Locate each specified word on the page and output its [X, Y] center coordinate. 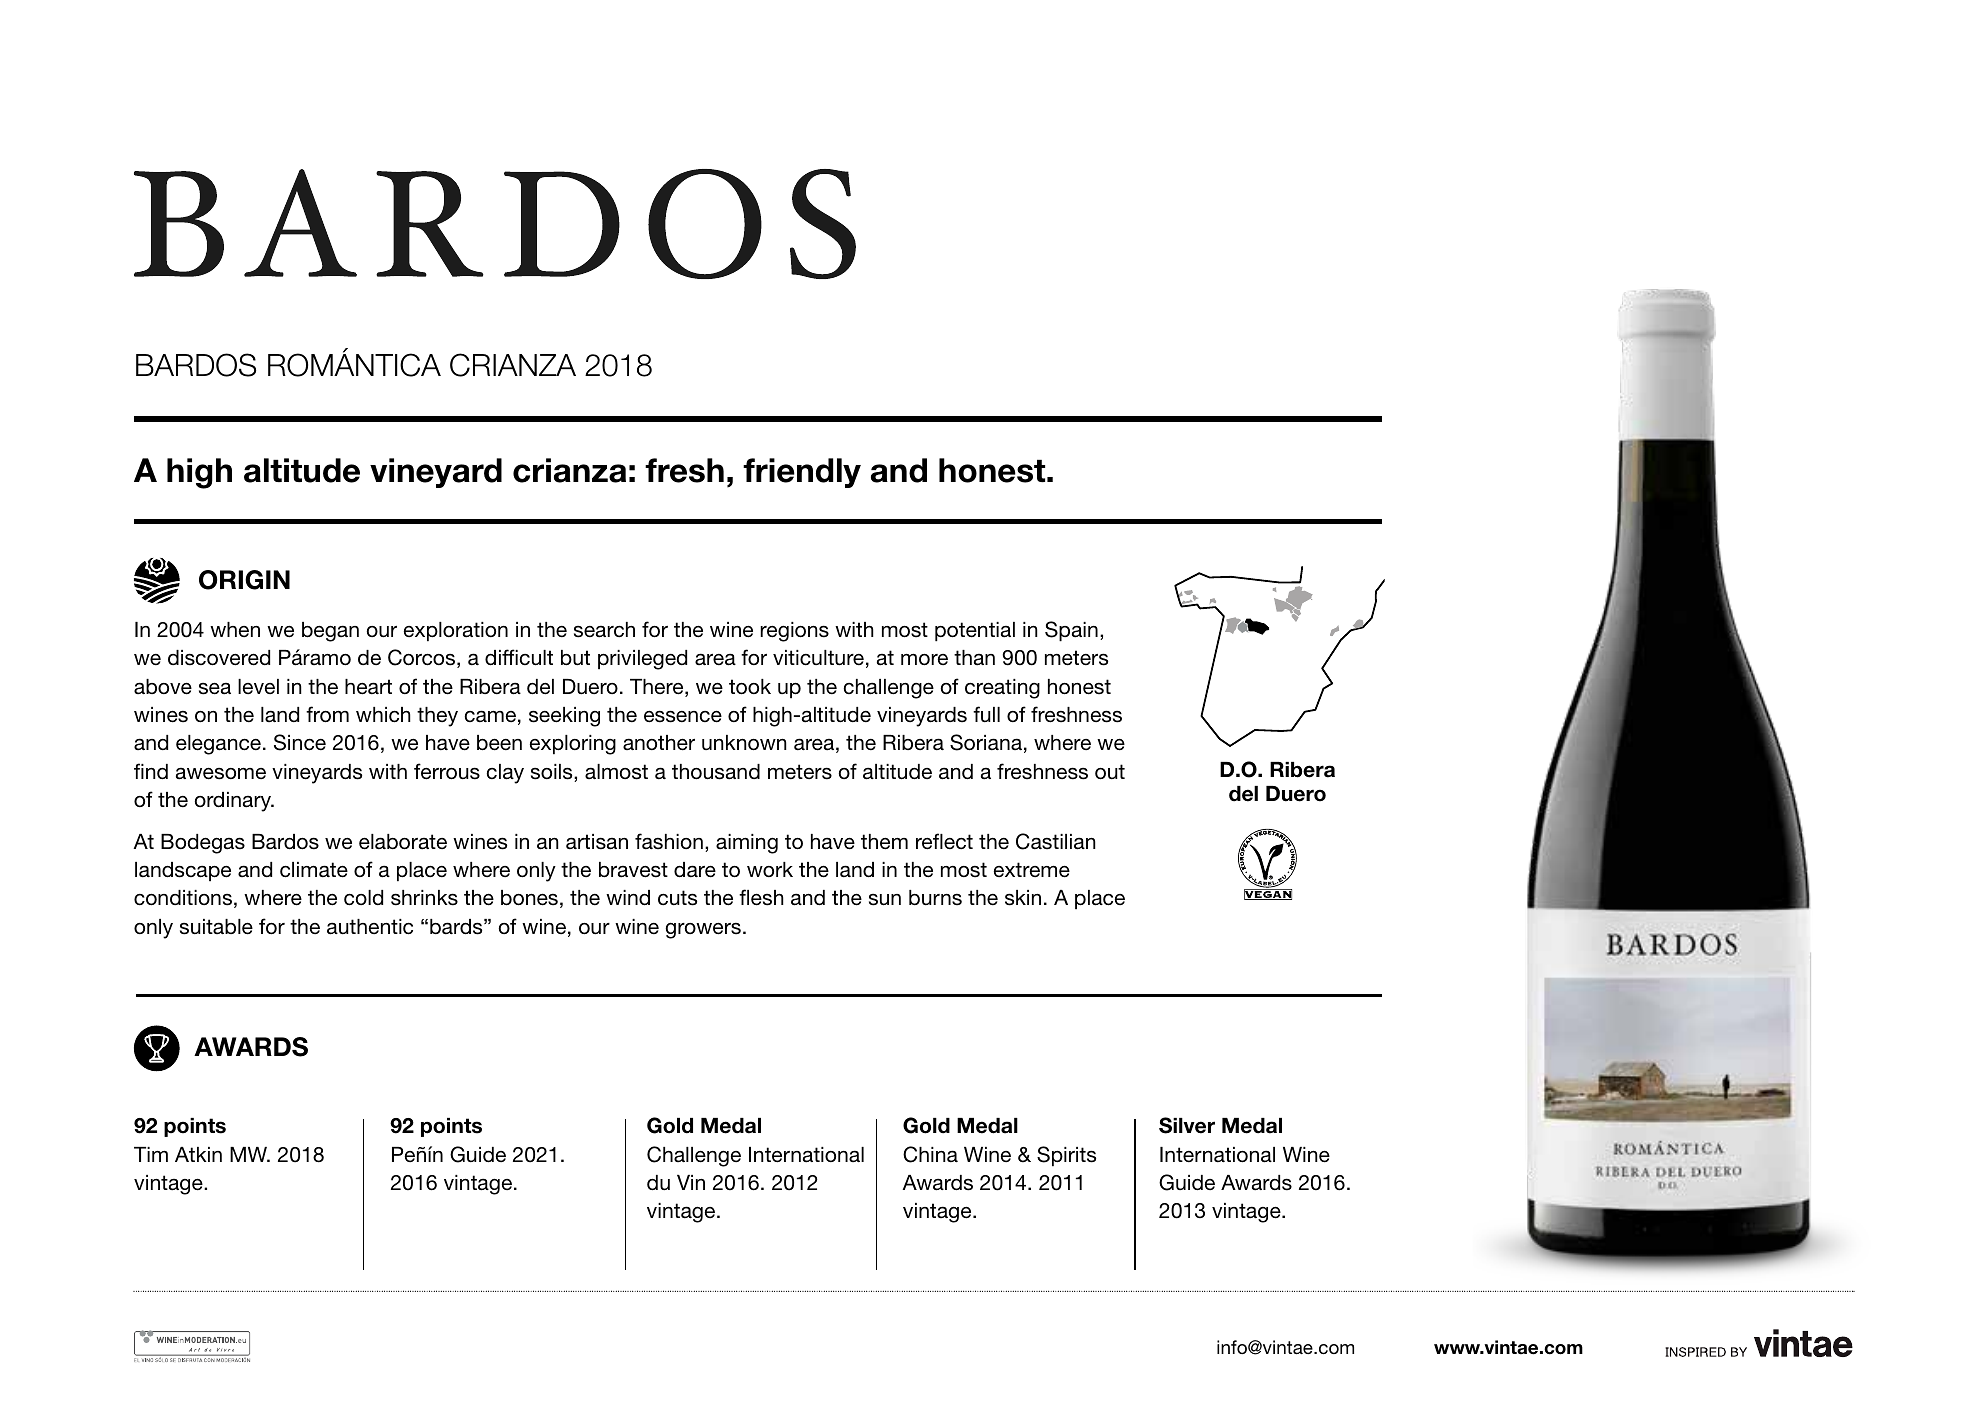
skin [1023, 898]
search [604, 630]
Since [300, 742]
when [235, 629]
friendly [802, 473]
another [659, 743]
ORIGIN [244, 580]
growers [703, 930]
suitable [216, 927]
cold [363, 898]
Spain [1071, 631]
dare [695, 870]
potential [975, 632]
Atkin [198, 1154]
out [1110, 772]
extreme [1031, 870]
